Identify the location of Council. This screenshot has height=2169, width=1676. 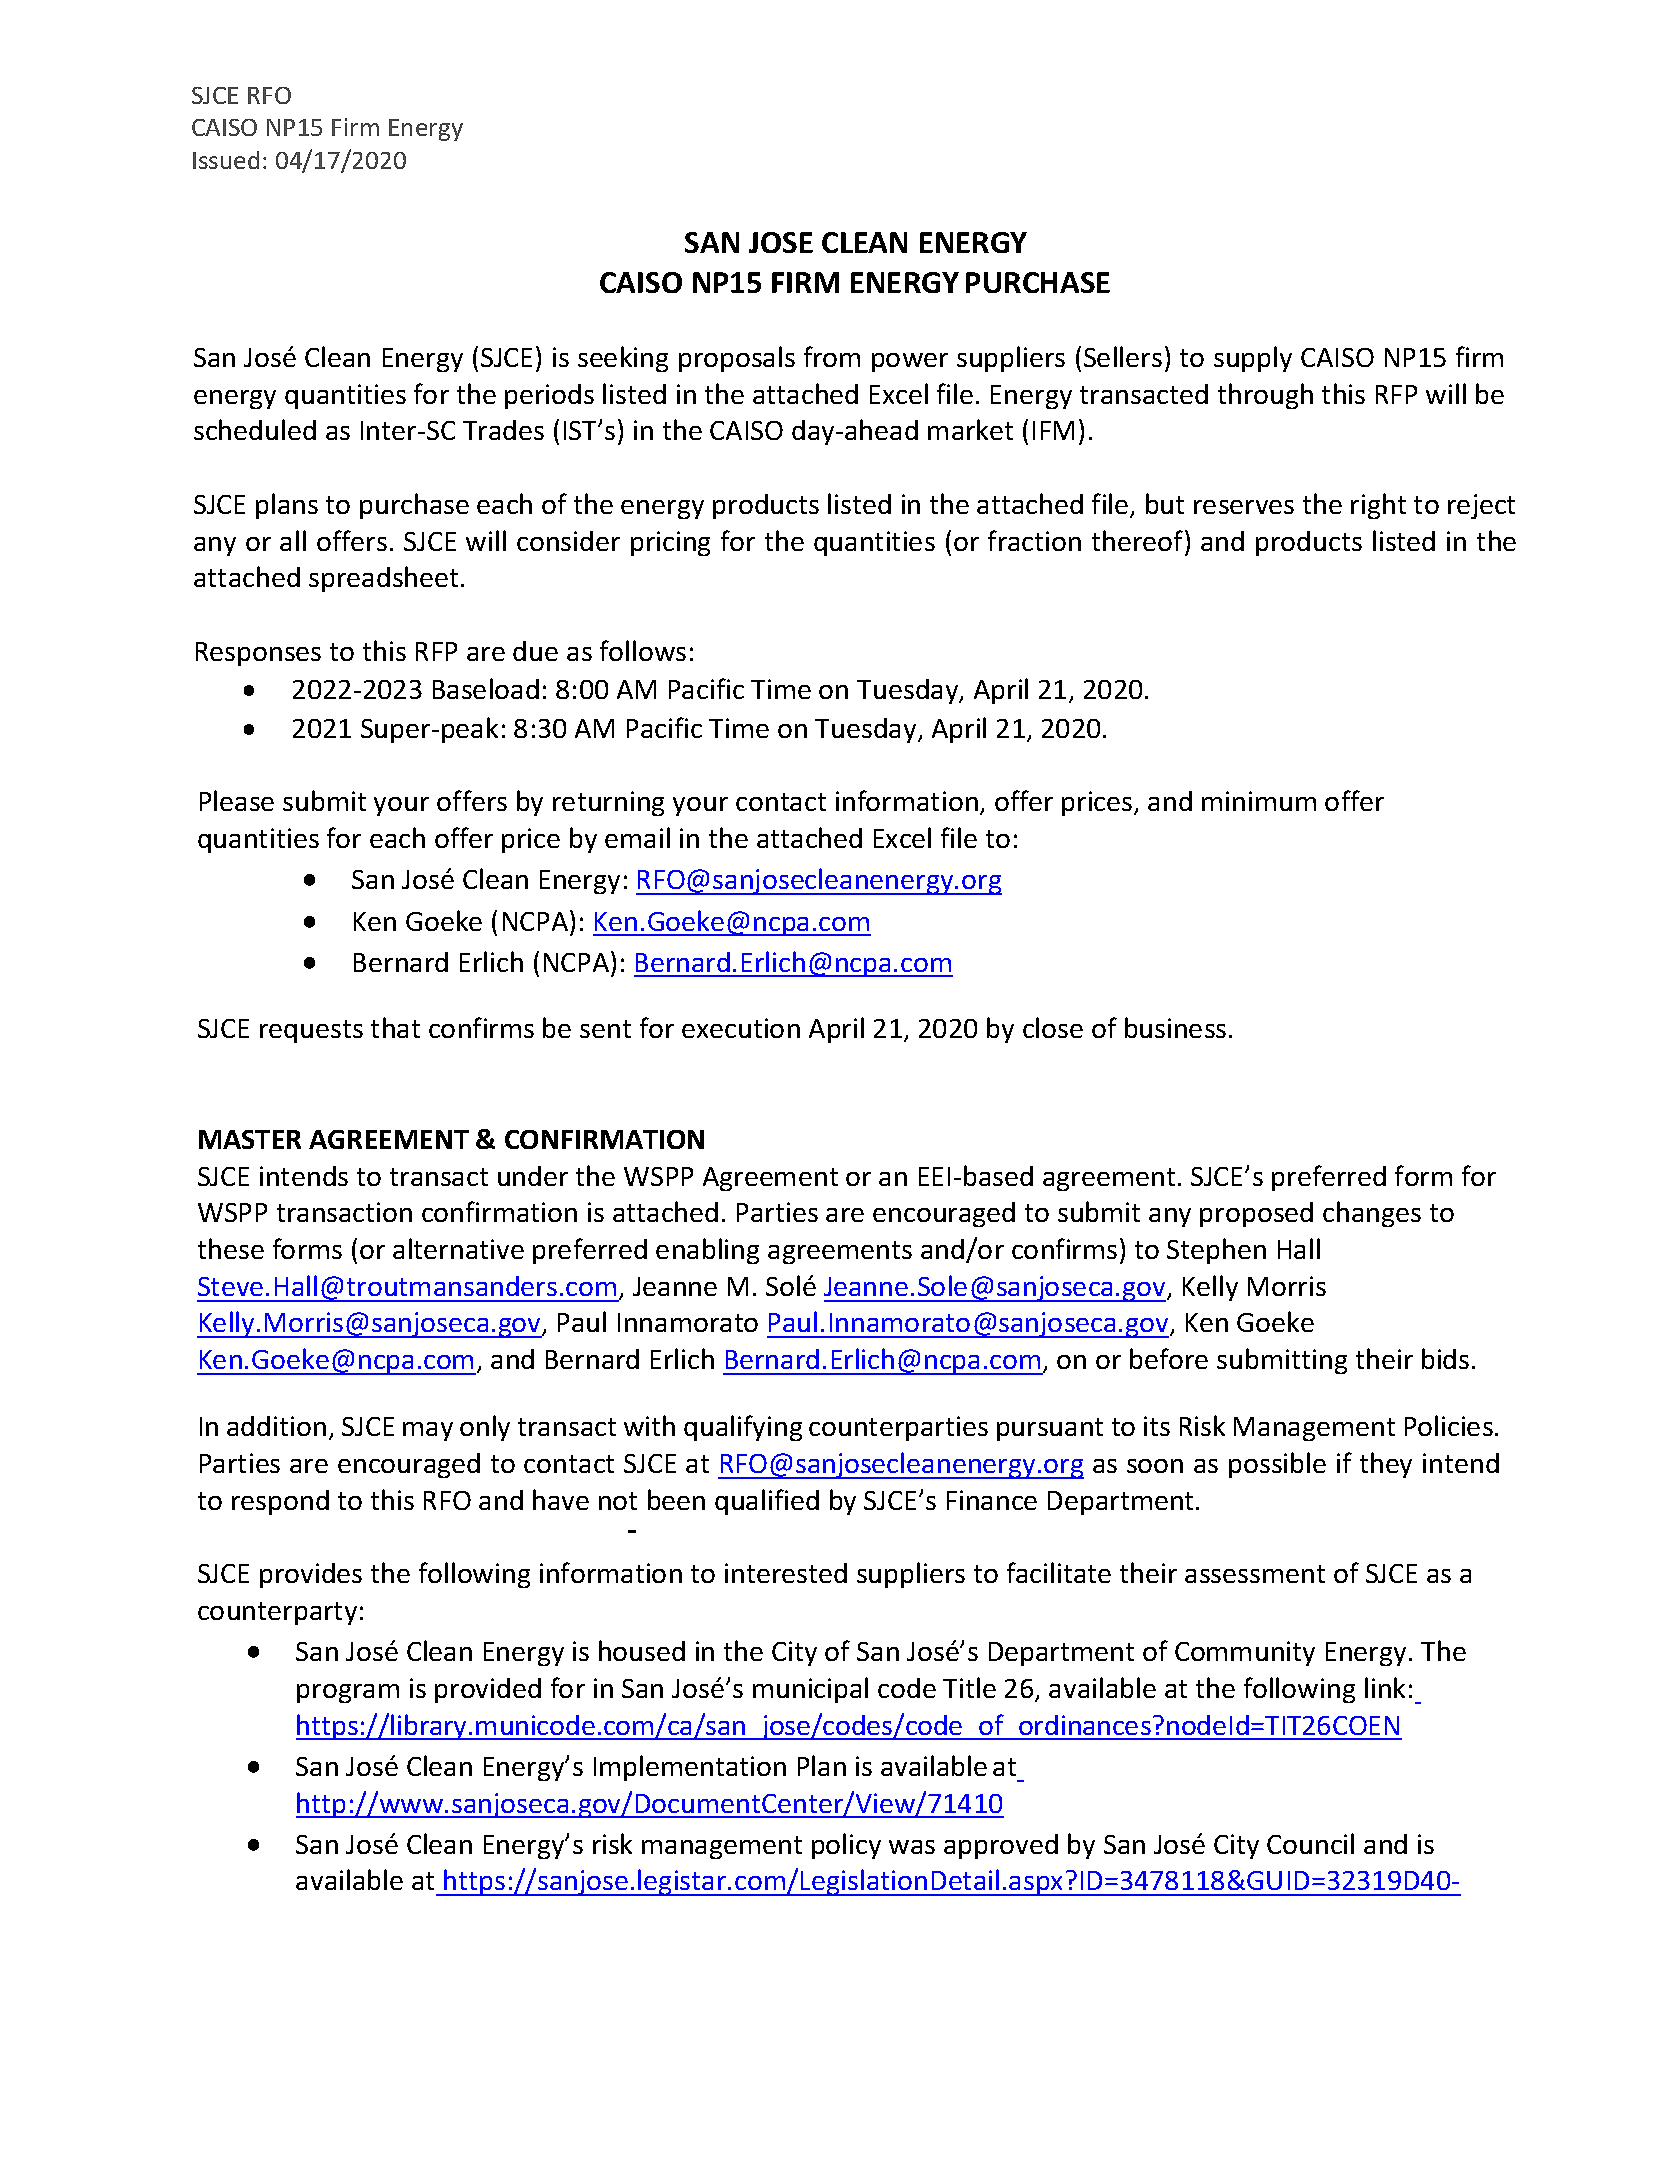
(1310, 1843).
